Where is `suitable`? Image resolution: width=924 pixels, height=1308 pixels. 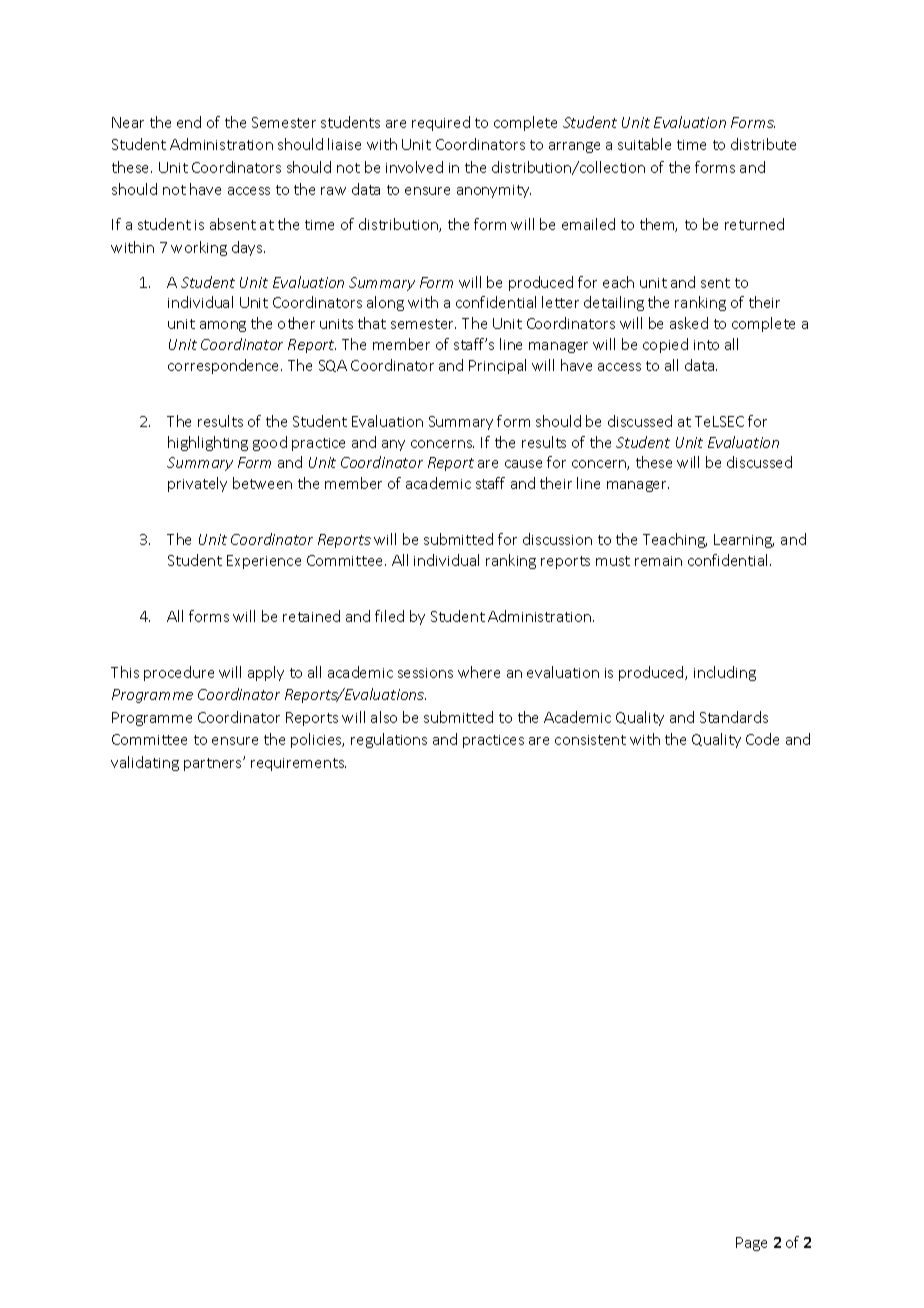
suitable is located at coordinates (644, 144).
